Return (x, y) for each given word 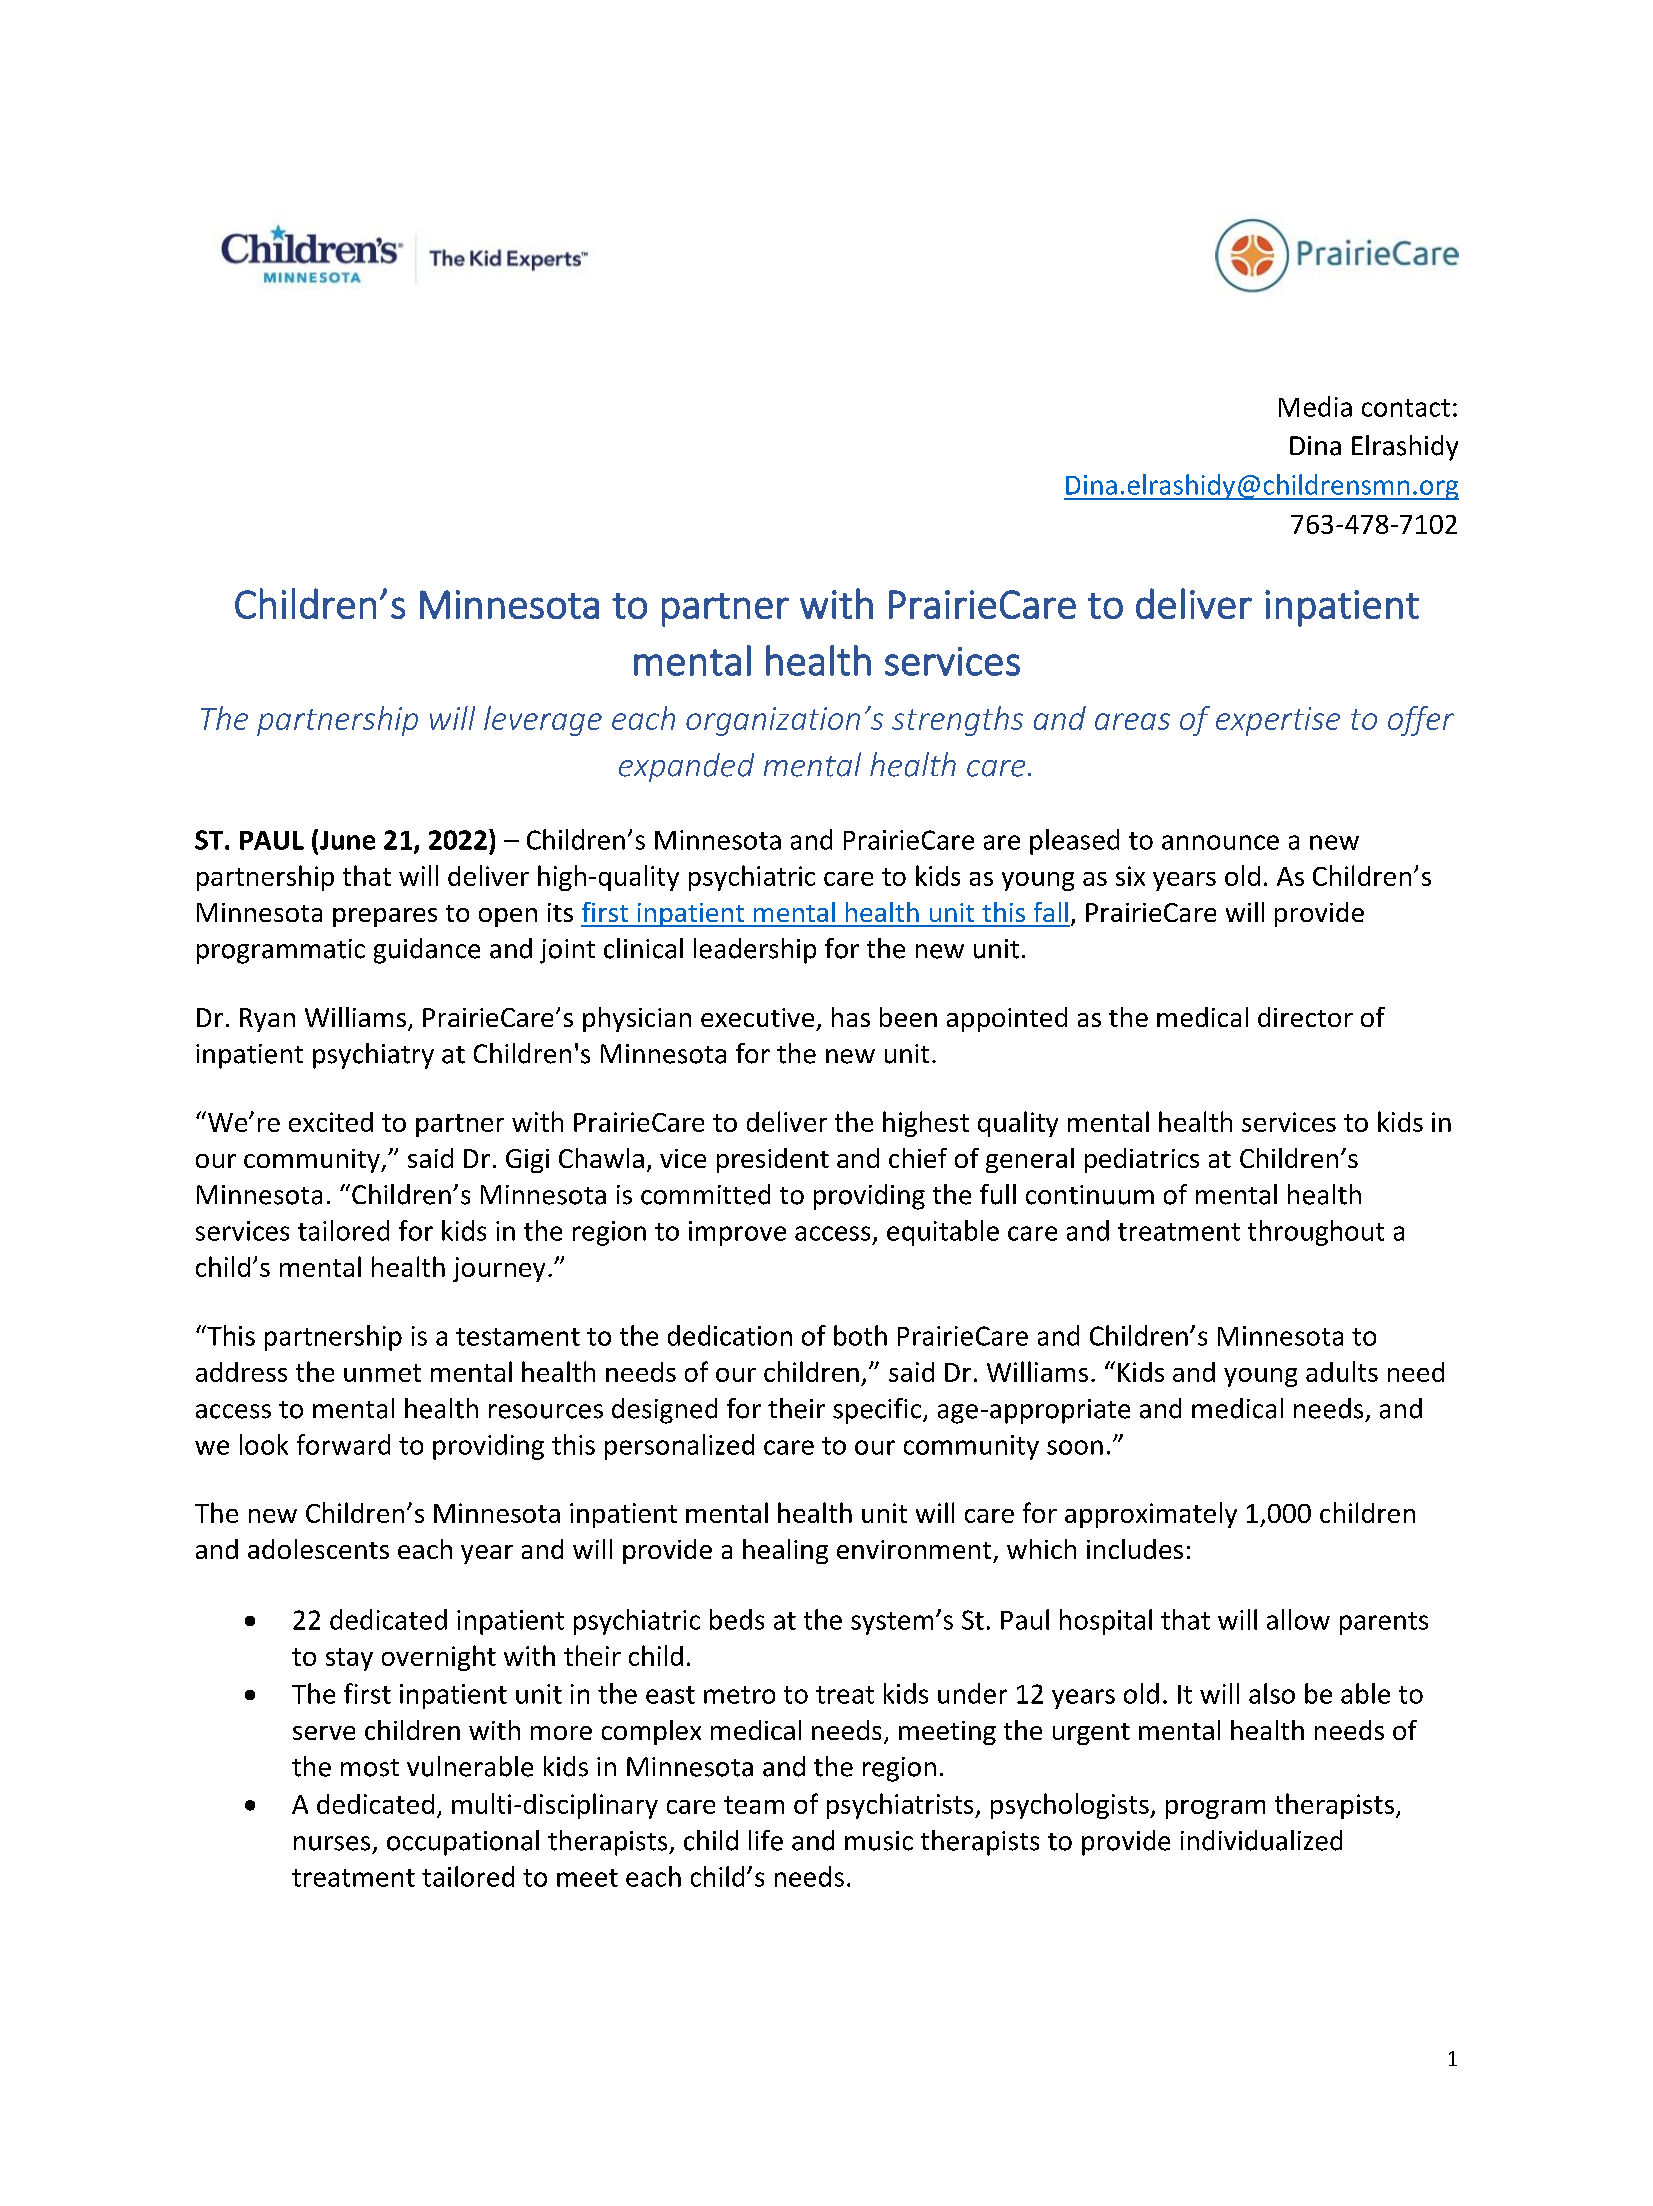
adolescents (318, 1549)
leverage (543, 721)
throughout (1316, 1233)
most (370, 1768)
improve (737, 1233)
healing (785, 1551)
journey (499, 1269)
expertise (1278, 721)
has (851, 1017)
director (1305, 1017)
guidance (427, 951)
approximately (1151, 1515)
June (347, 840)
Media (1315, 406)
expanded (686, 767)
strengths (957, 721)
